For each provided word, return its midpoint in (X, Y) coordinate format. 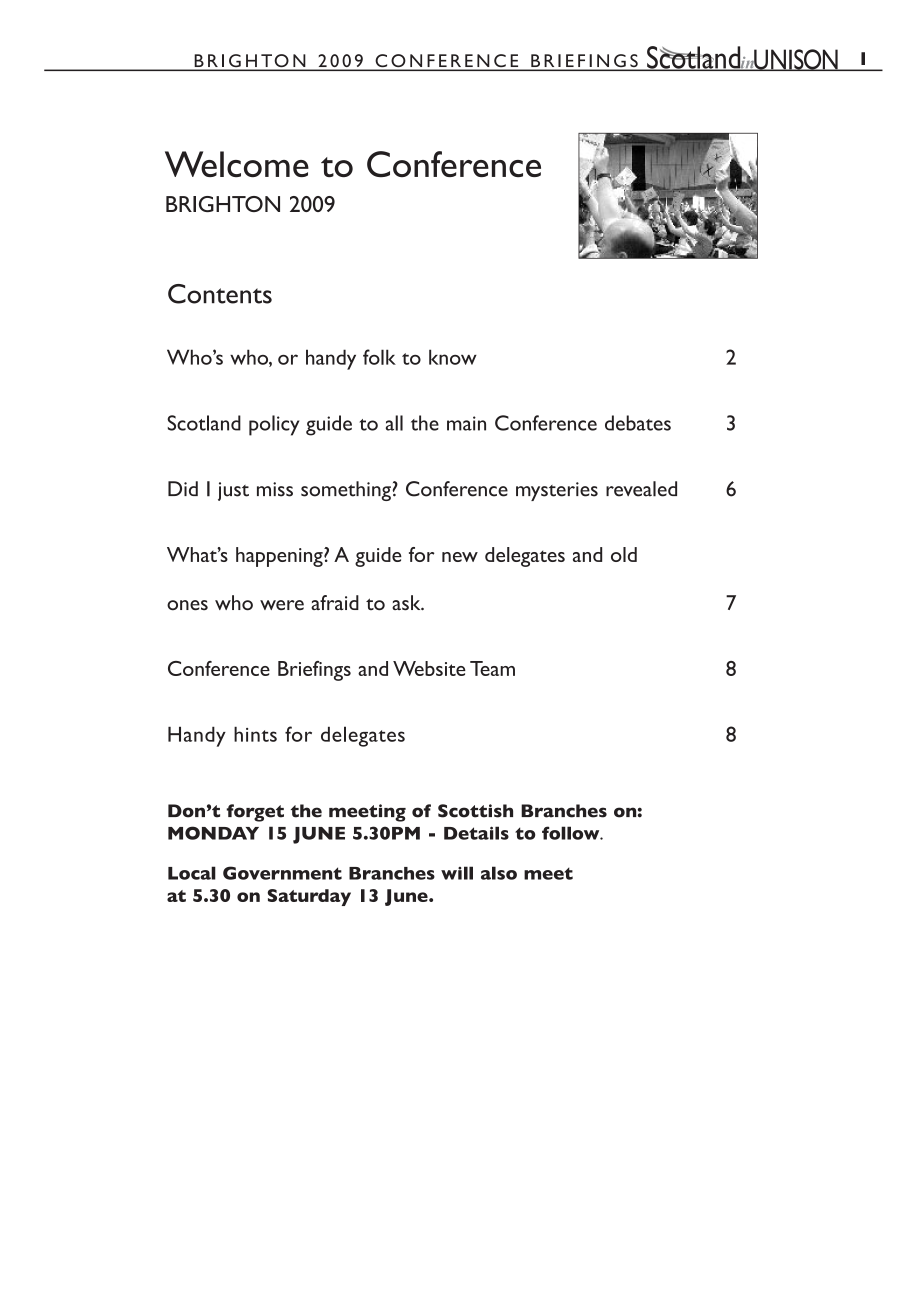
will (457, 873)
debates (638, 423)
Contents (220, 294)
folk (379, 357)
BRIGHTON (223, 204)
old (624, 554)
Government (282, 873)
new (460, 557)
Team (492, 668)
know (453, 357)
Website (429, 668)
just (233, 491)
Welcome (237, 164)
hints (255, 734)
